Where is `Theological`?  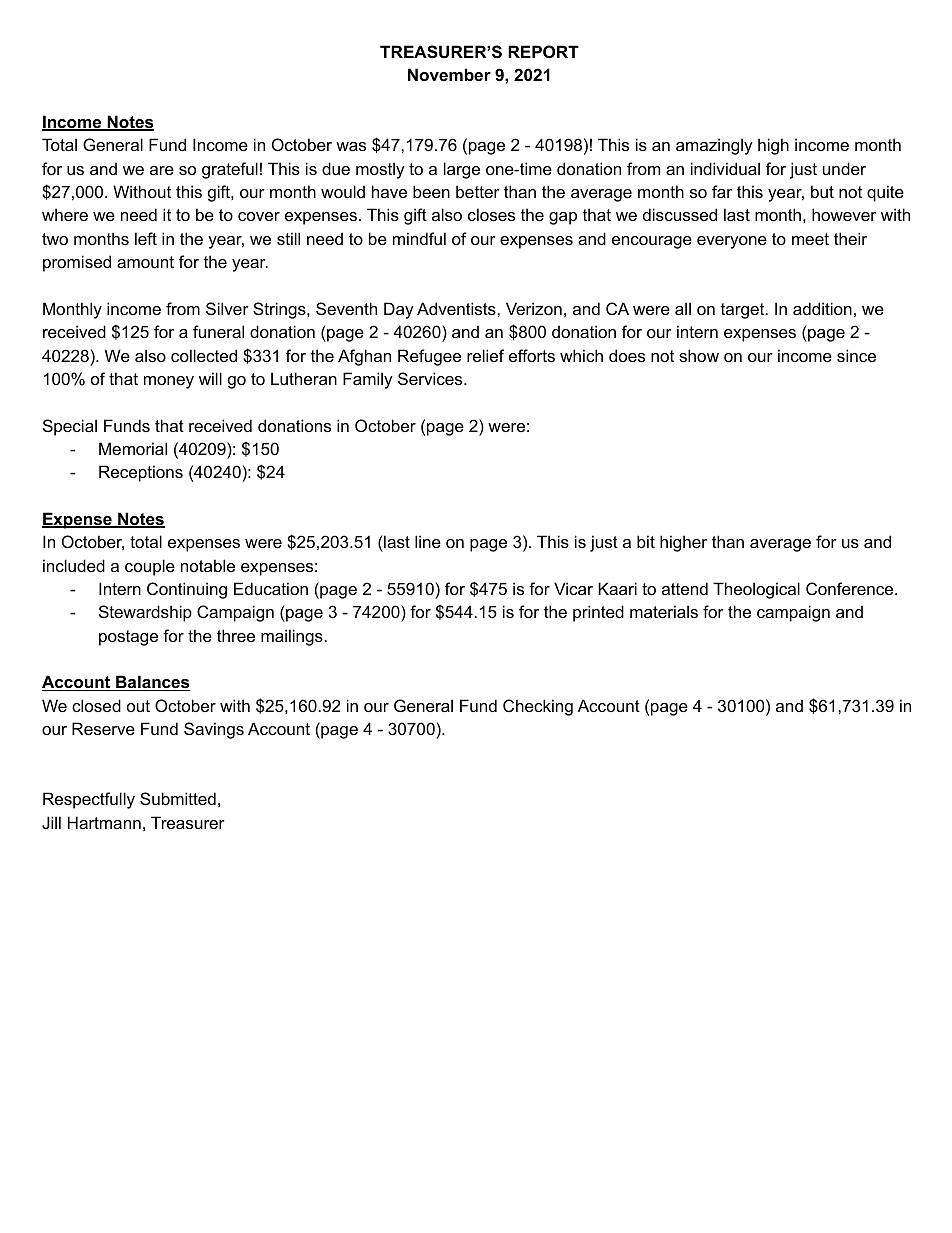
Theological is located at coordinates (756, 590).
